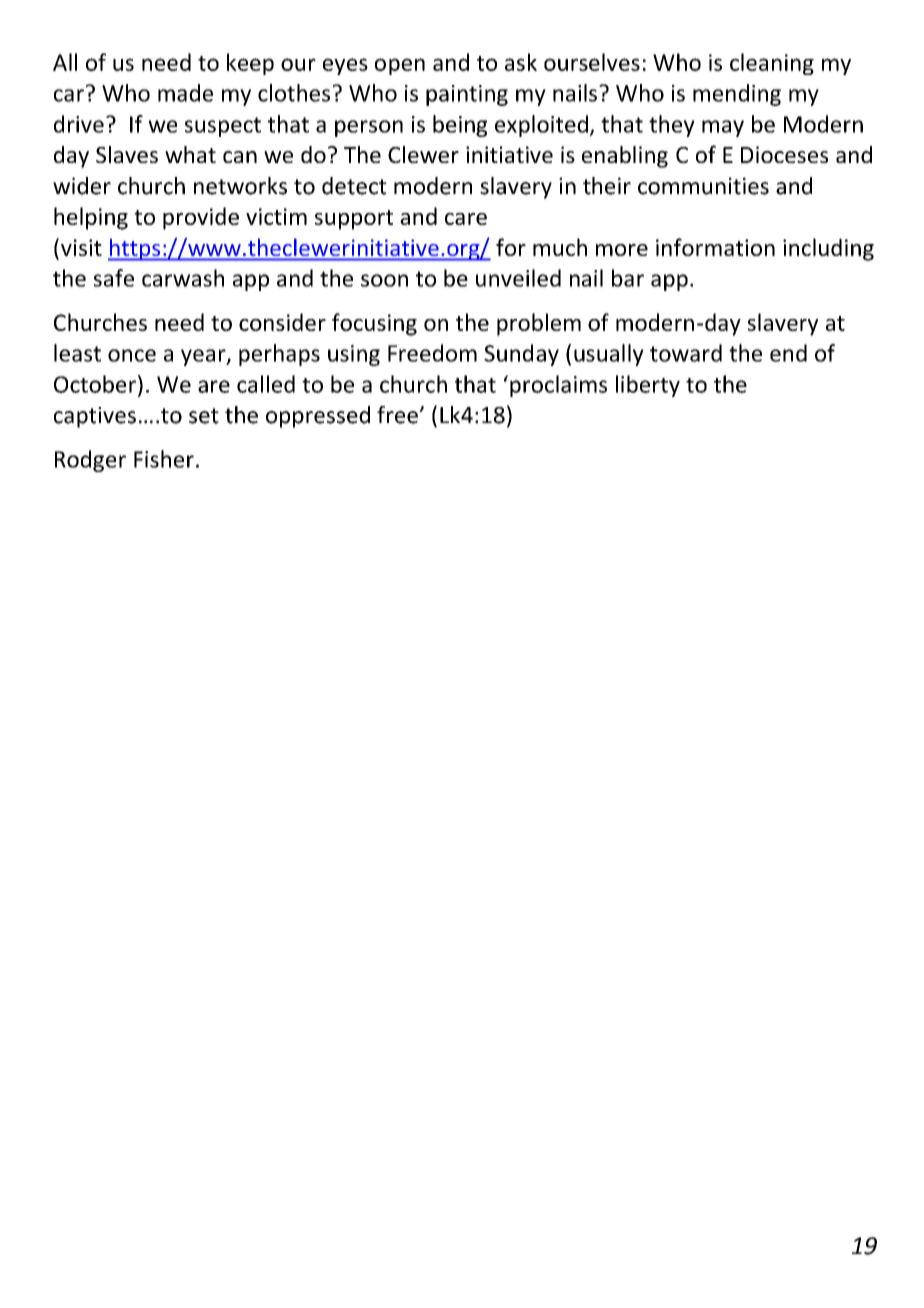 Image resolution: width=924 pixels, height=1308 pixels. What do you see at coordinates (703, 186) in the document?
I see `communities` at bounding box center [703, 186].
